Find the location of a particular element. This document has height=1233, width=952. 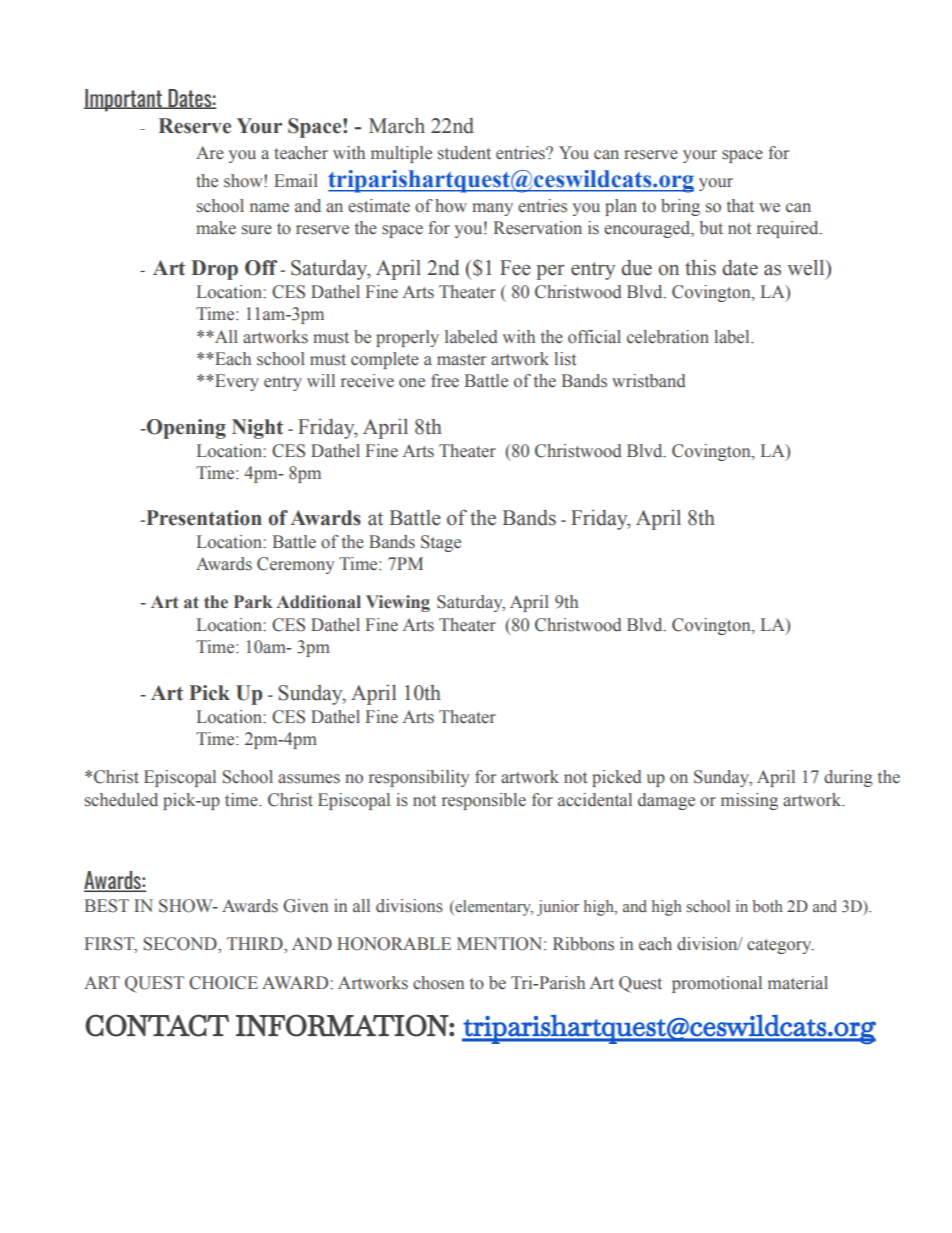

missing is located at coordinates (749, 801).
